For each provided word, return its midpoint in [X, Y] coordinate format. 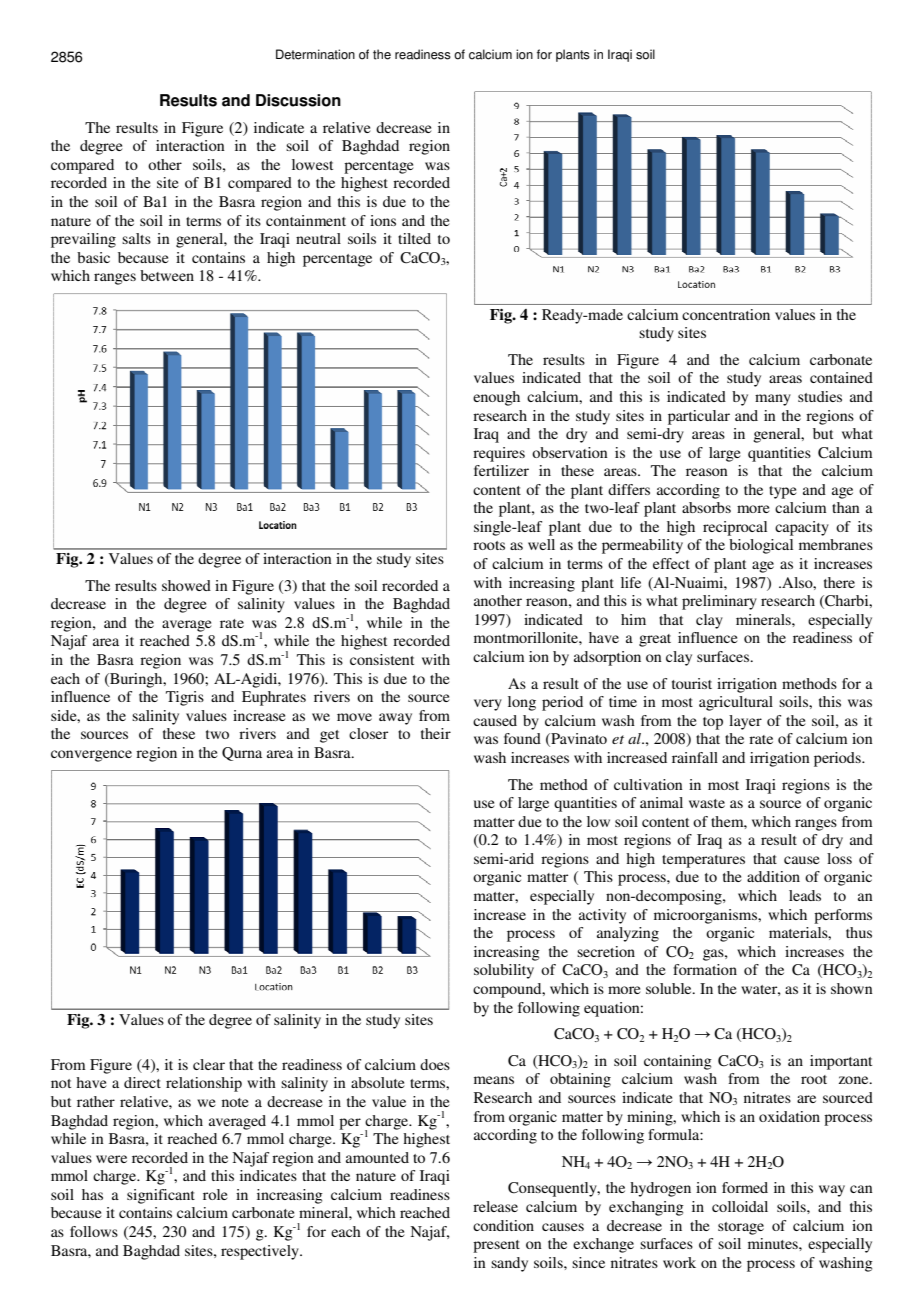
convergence [91, 756]
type [782, 492]
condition [503, 1225]
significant [161, 1196]
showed [186, 585]
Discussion [298, 100]
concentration [726, 314]
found [522, 738]
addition [773, 876]
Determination [315, 54]
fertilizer [501, 470]
